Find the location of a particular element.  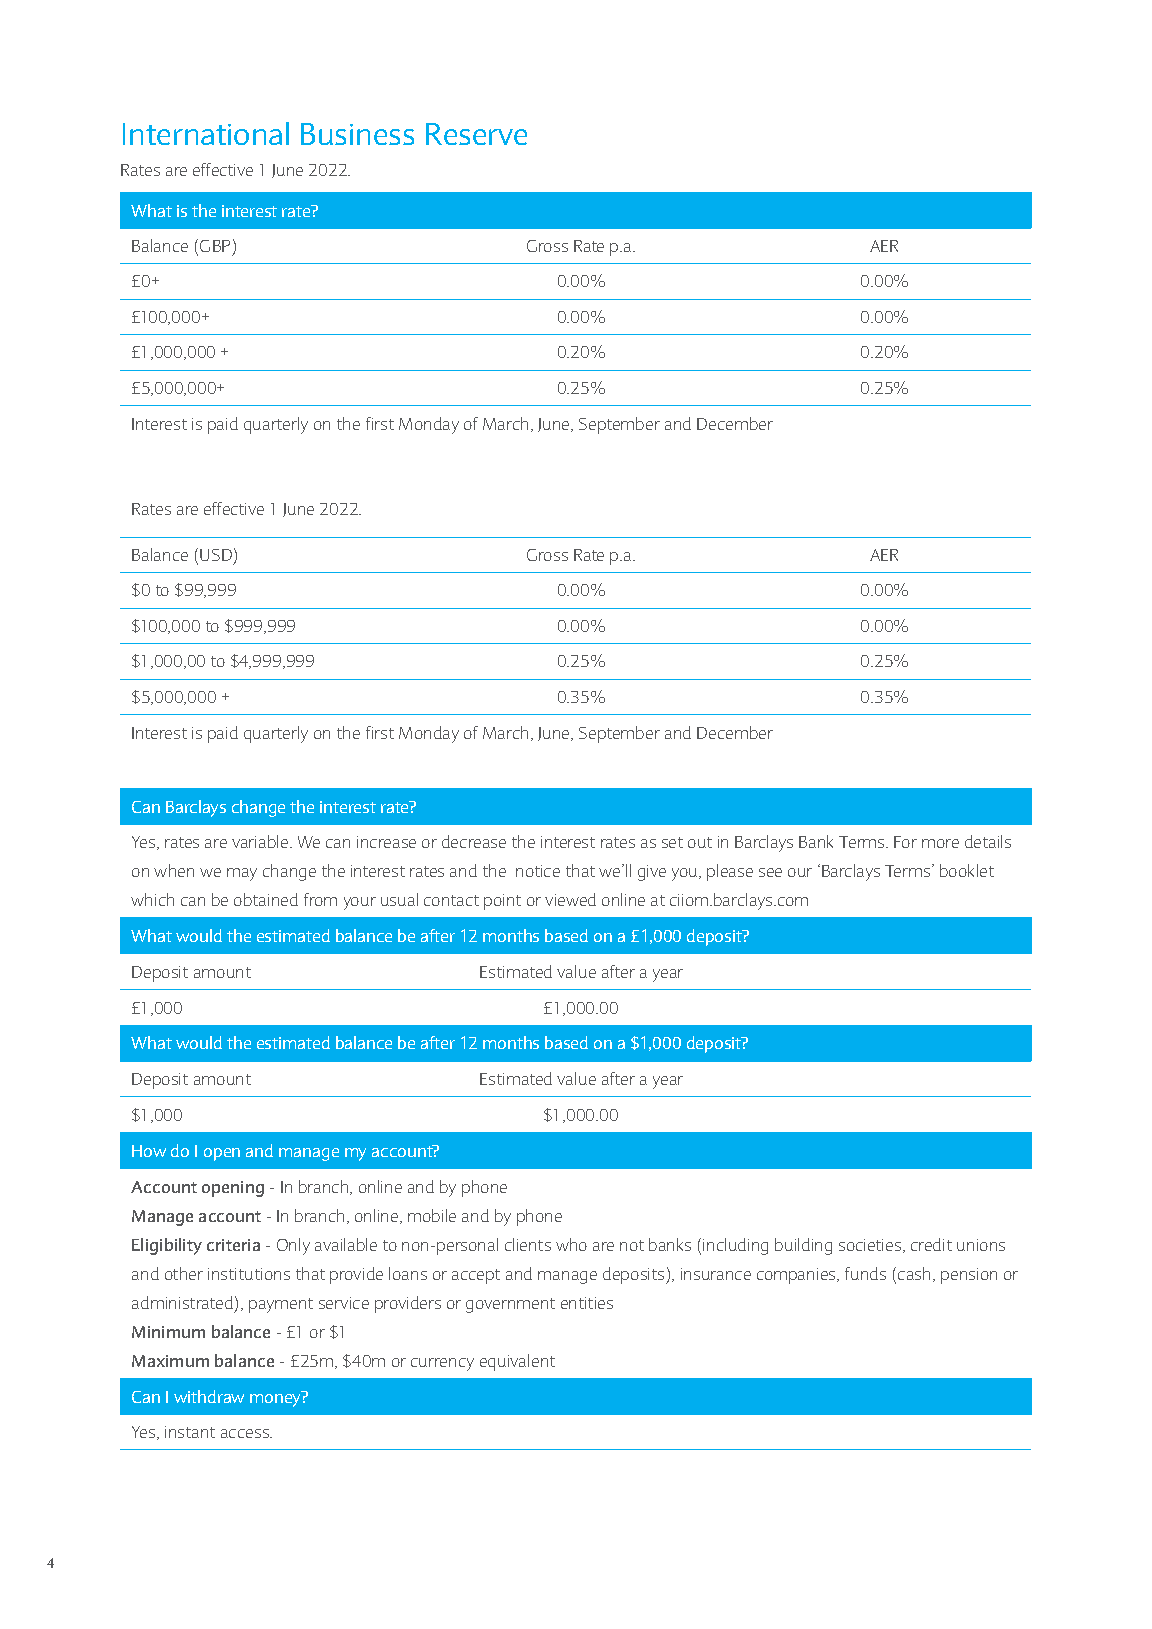

USD is located at coordinates (216, 555).
